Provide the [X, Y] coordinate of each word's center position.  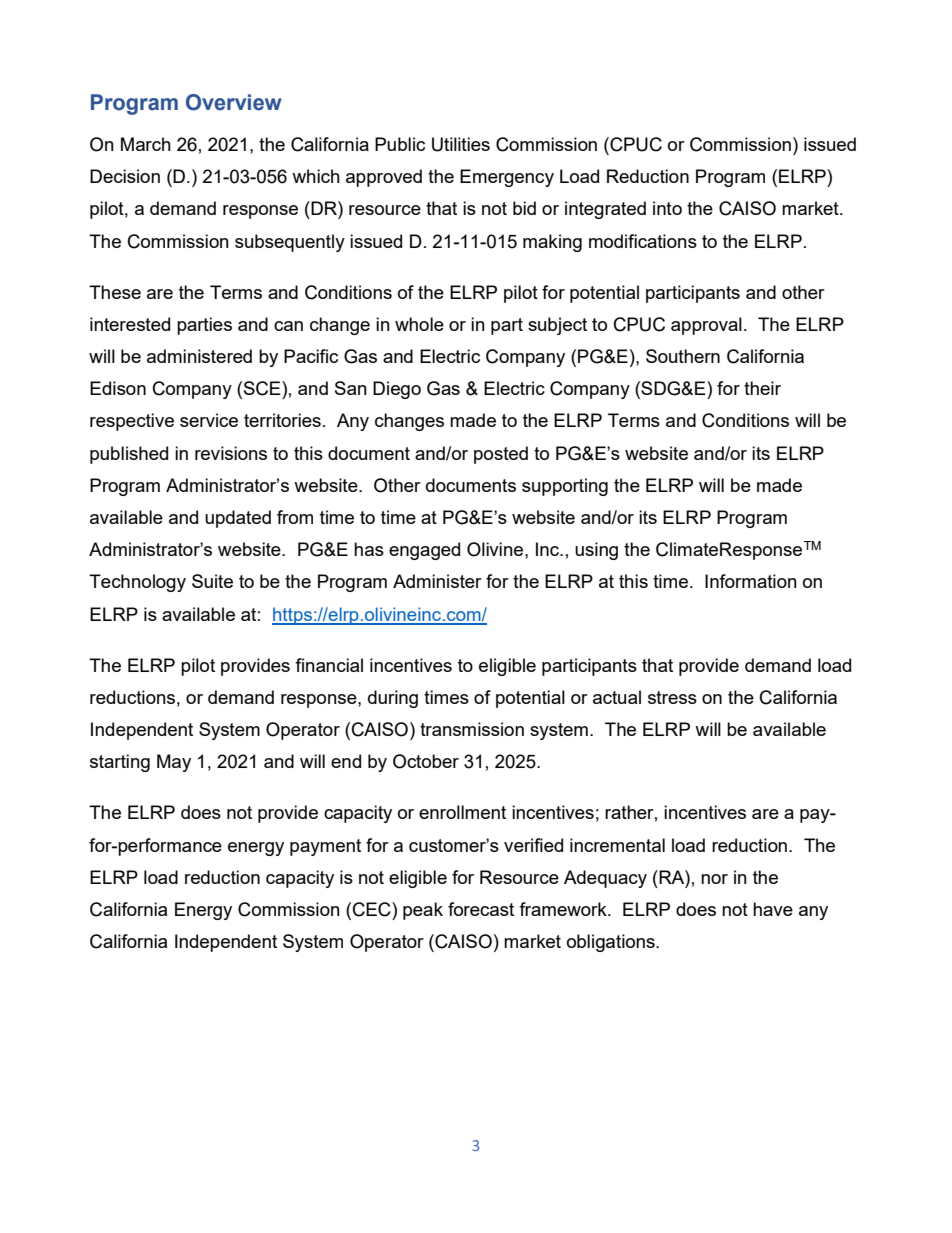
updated [238, 519]
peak [423, 911]
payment [325, 847]
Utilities [461, 144]
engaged [424, 551]
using [596, 551]
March [146, 144]
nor [714, 879]
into [667, 208]
